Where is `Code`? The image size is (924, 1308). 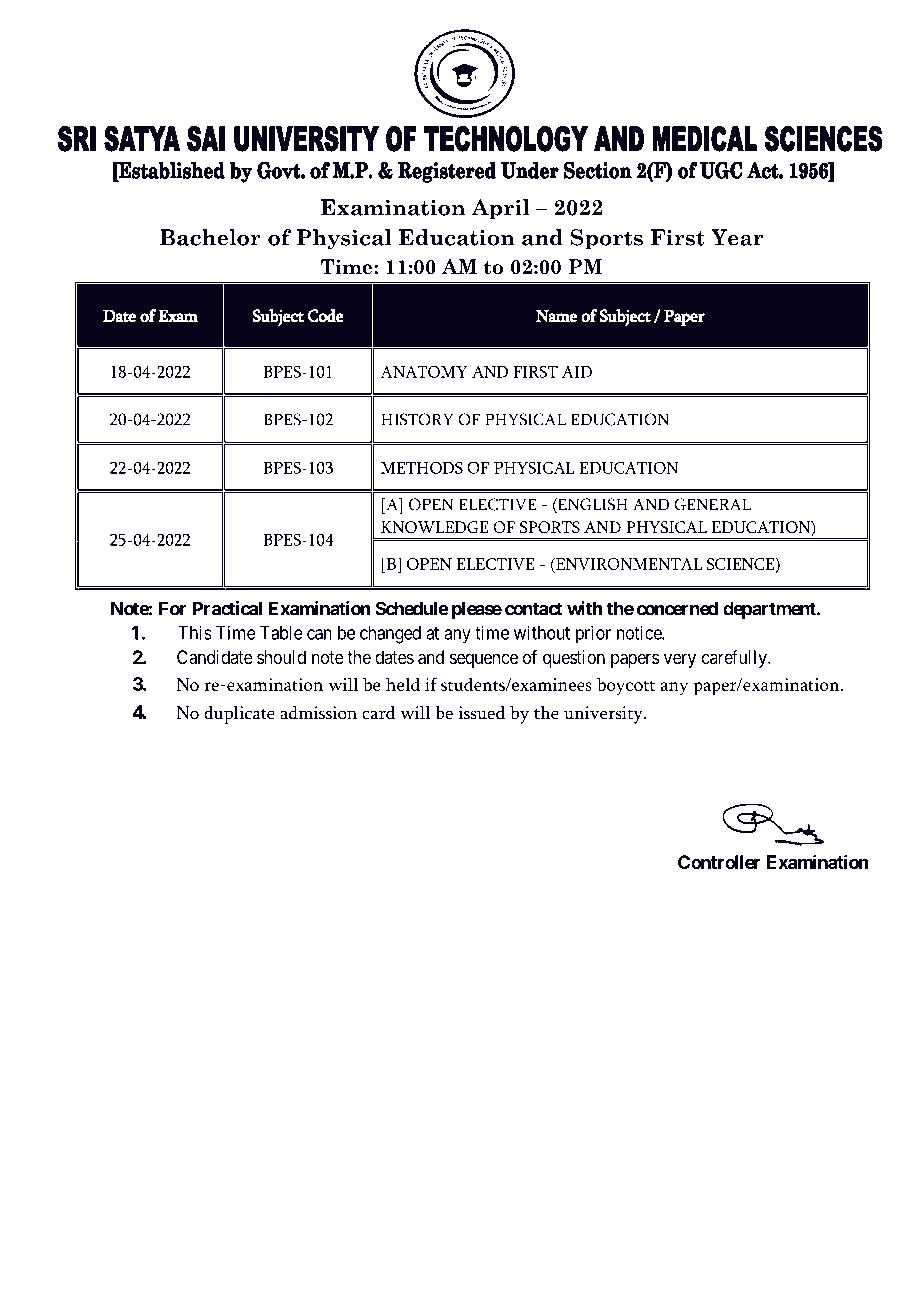 Code is located at coordinates (325, 316).
